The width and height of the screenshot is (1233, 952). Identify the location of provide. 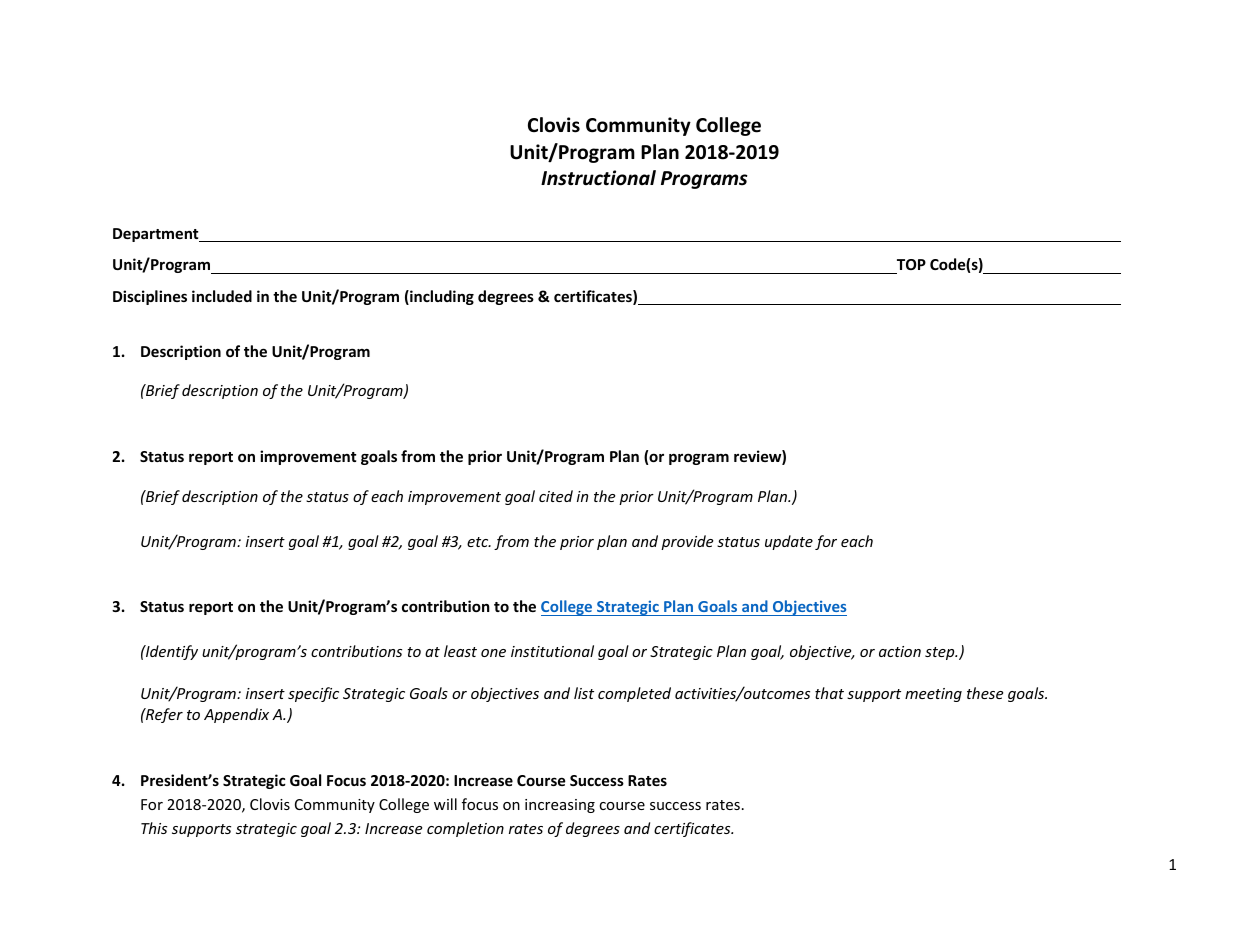
(687, 542).
